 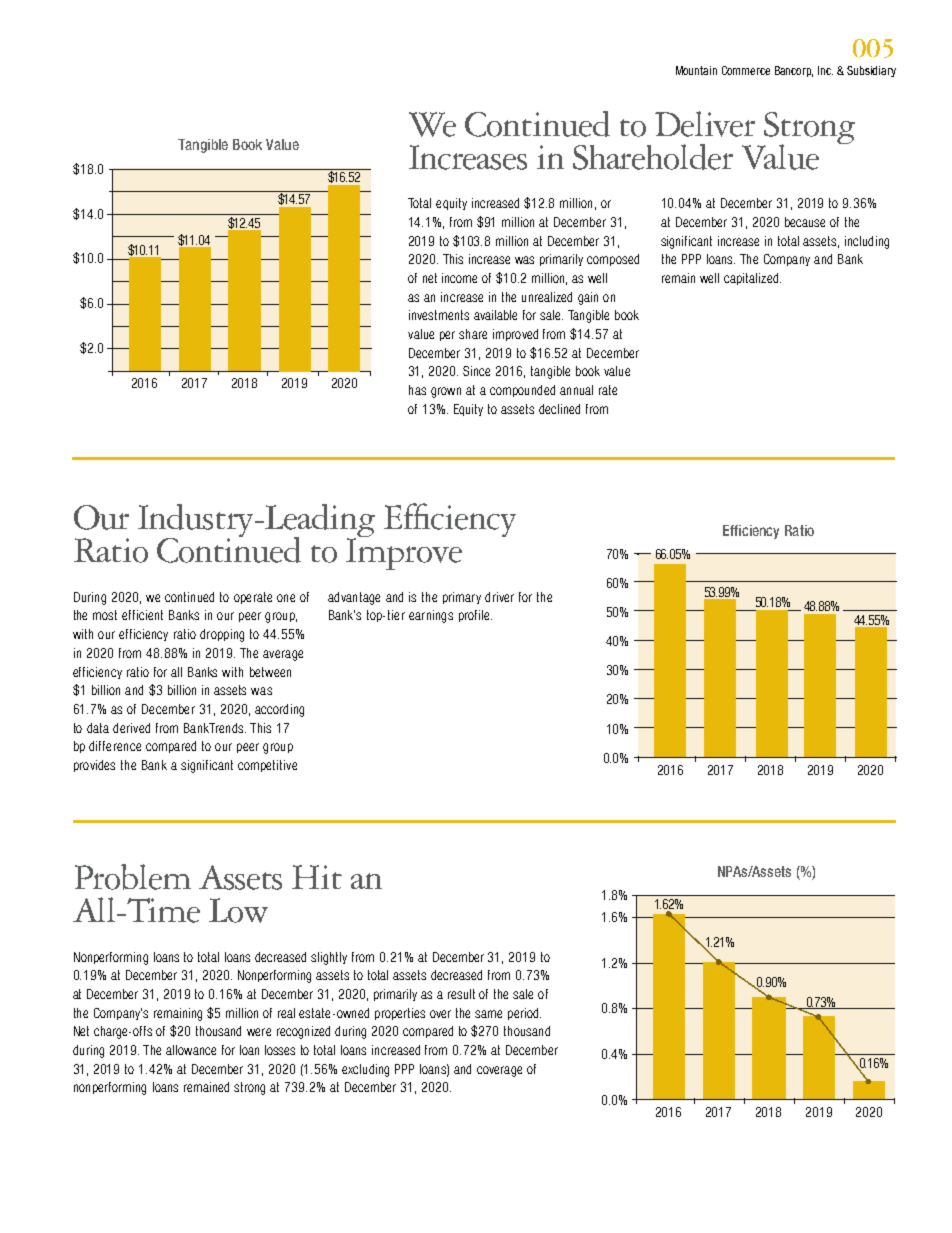 What do you see at coordinates (191, 1050) in the screenshot?
I see `allowance` at bounding box center [191, 1050].
